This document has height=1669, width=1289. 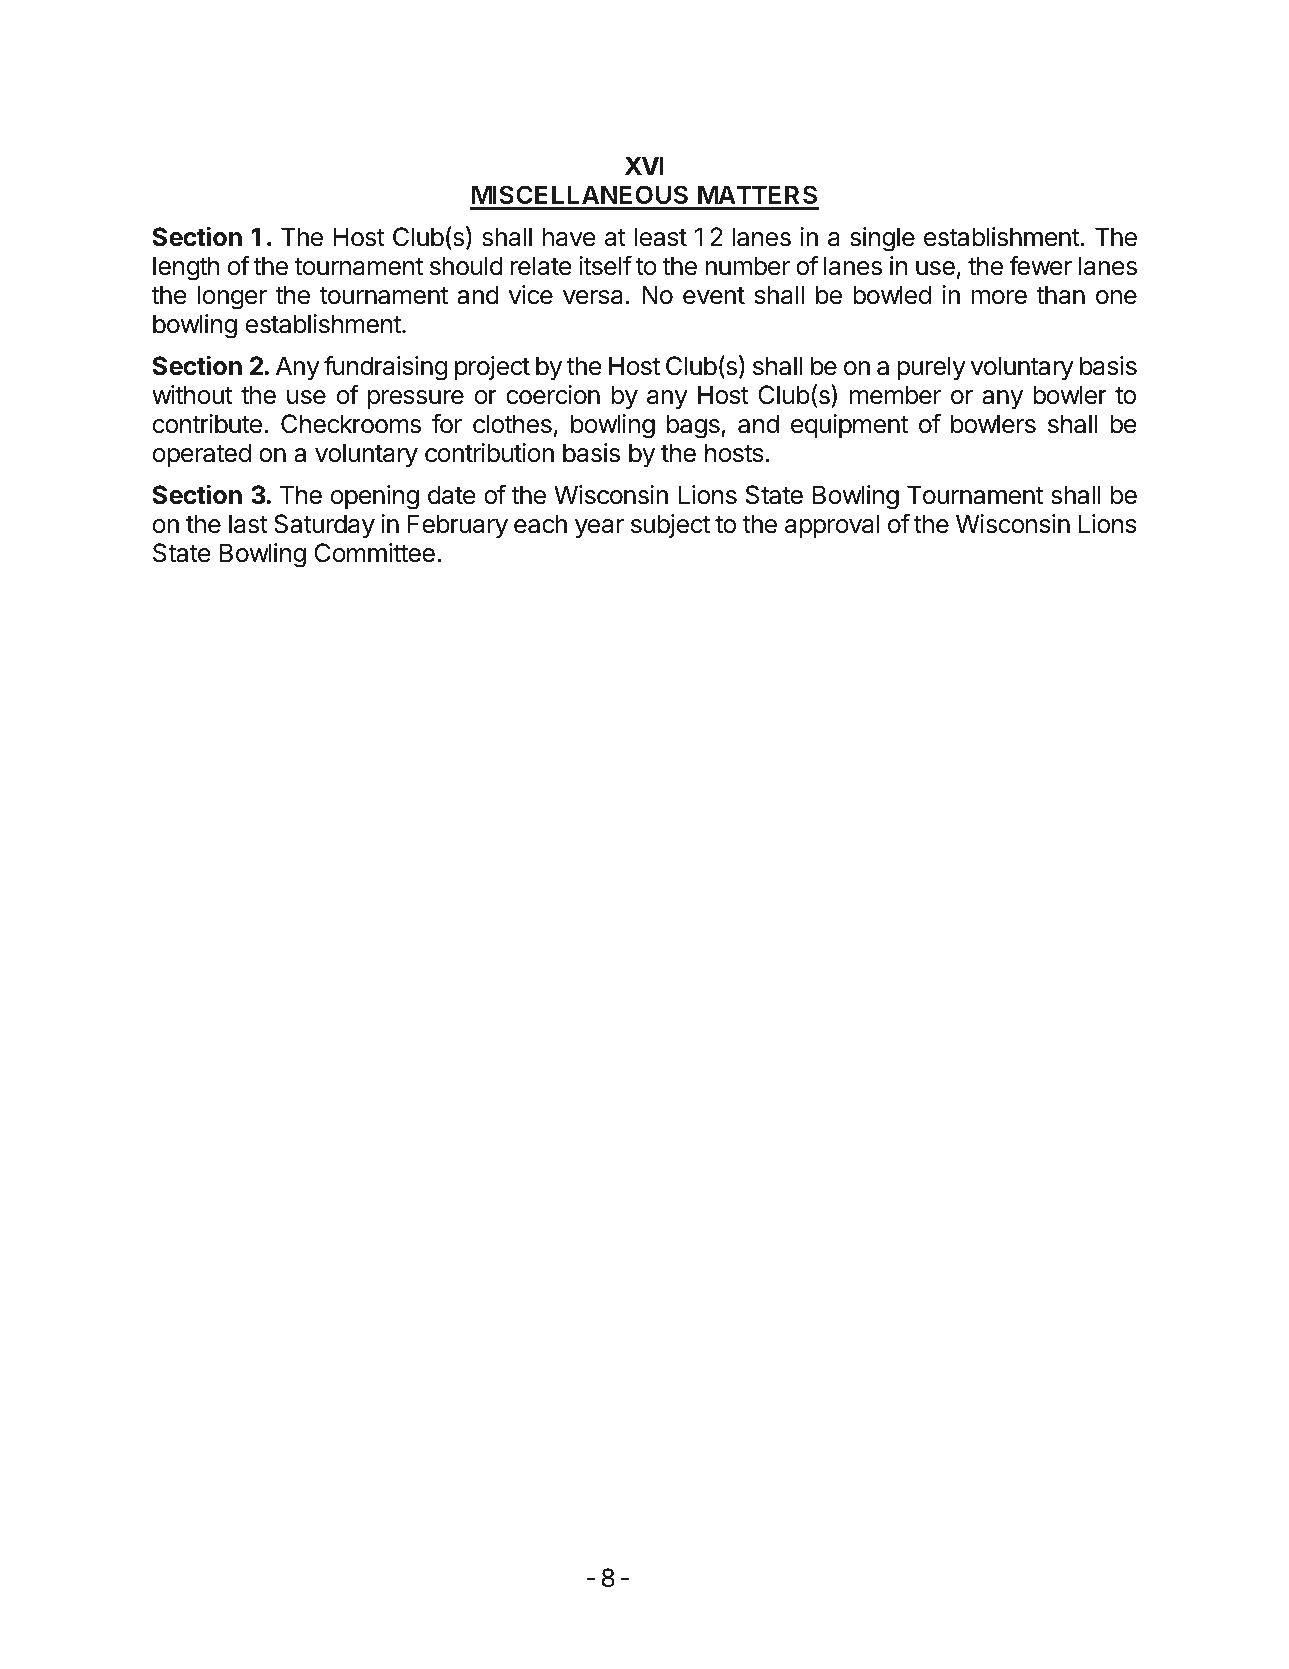 I want to click on least, so click(x=661, y=237).
